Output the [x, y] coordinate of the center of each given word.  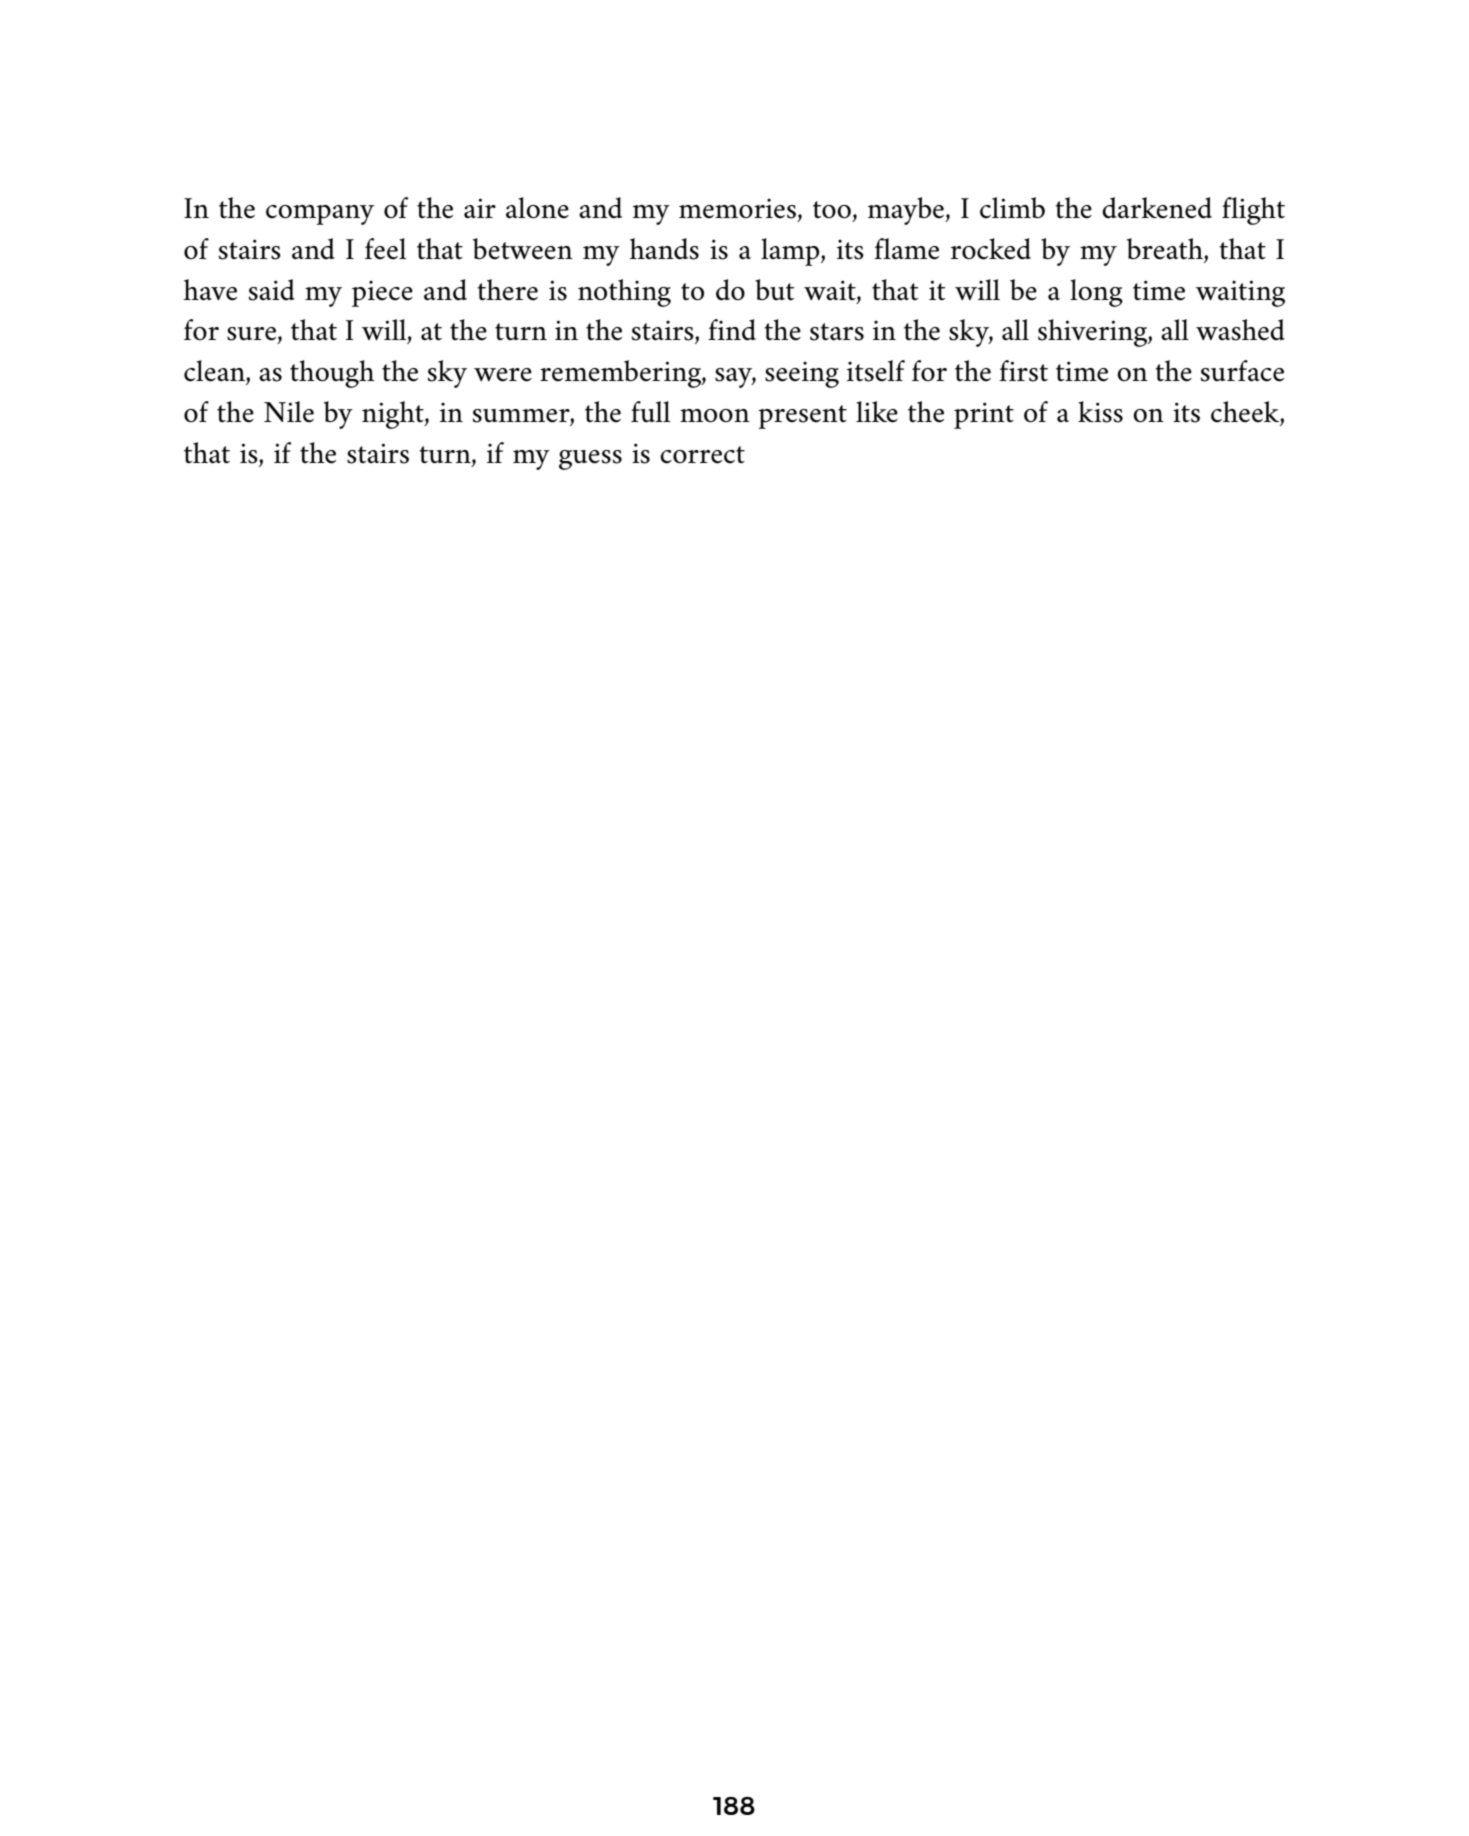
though [332, 374]
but [774, 290]
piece [382, 293]
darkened [1157, 208]
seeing [802, 374]
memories [737, 208]
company [320, 215]
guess [590, 460]
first [1023, 371]
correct [702, 455]
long [1096, 293]
